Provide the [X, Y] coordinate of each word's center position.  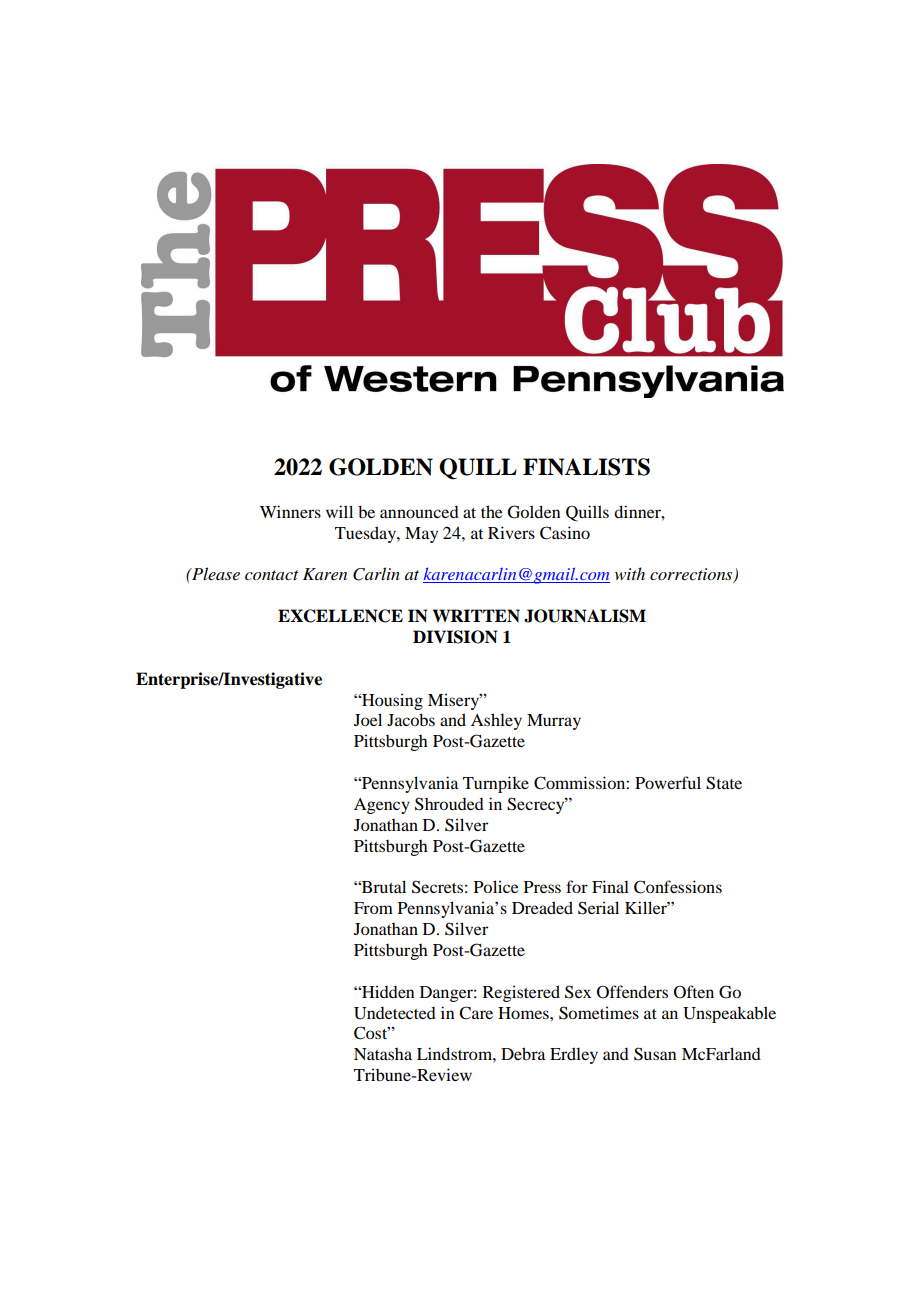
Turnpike [496, 784]
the [492, 511]
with [630, 573]
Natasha [383, 1054]
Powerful [668, 782]
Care [476, 1013]
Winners [290, 511]
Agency [382, 806]
